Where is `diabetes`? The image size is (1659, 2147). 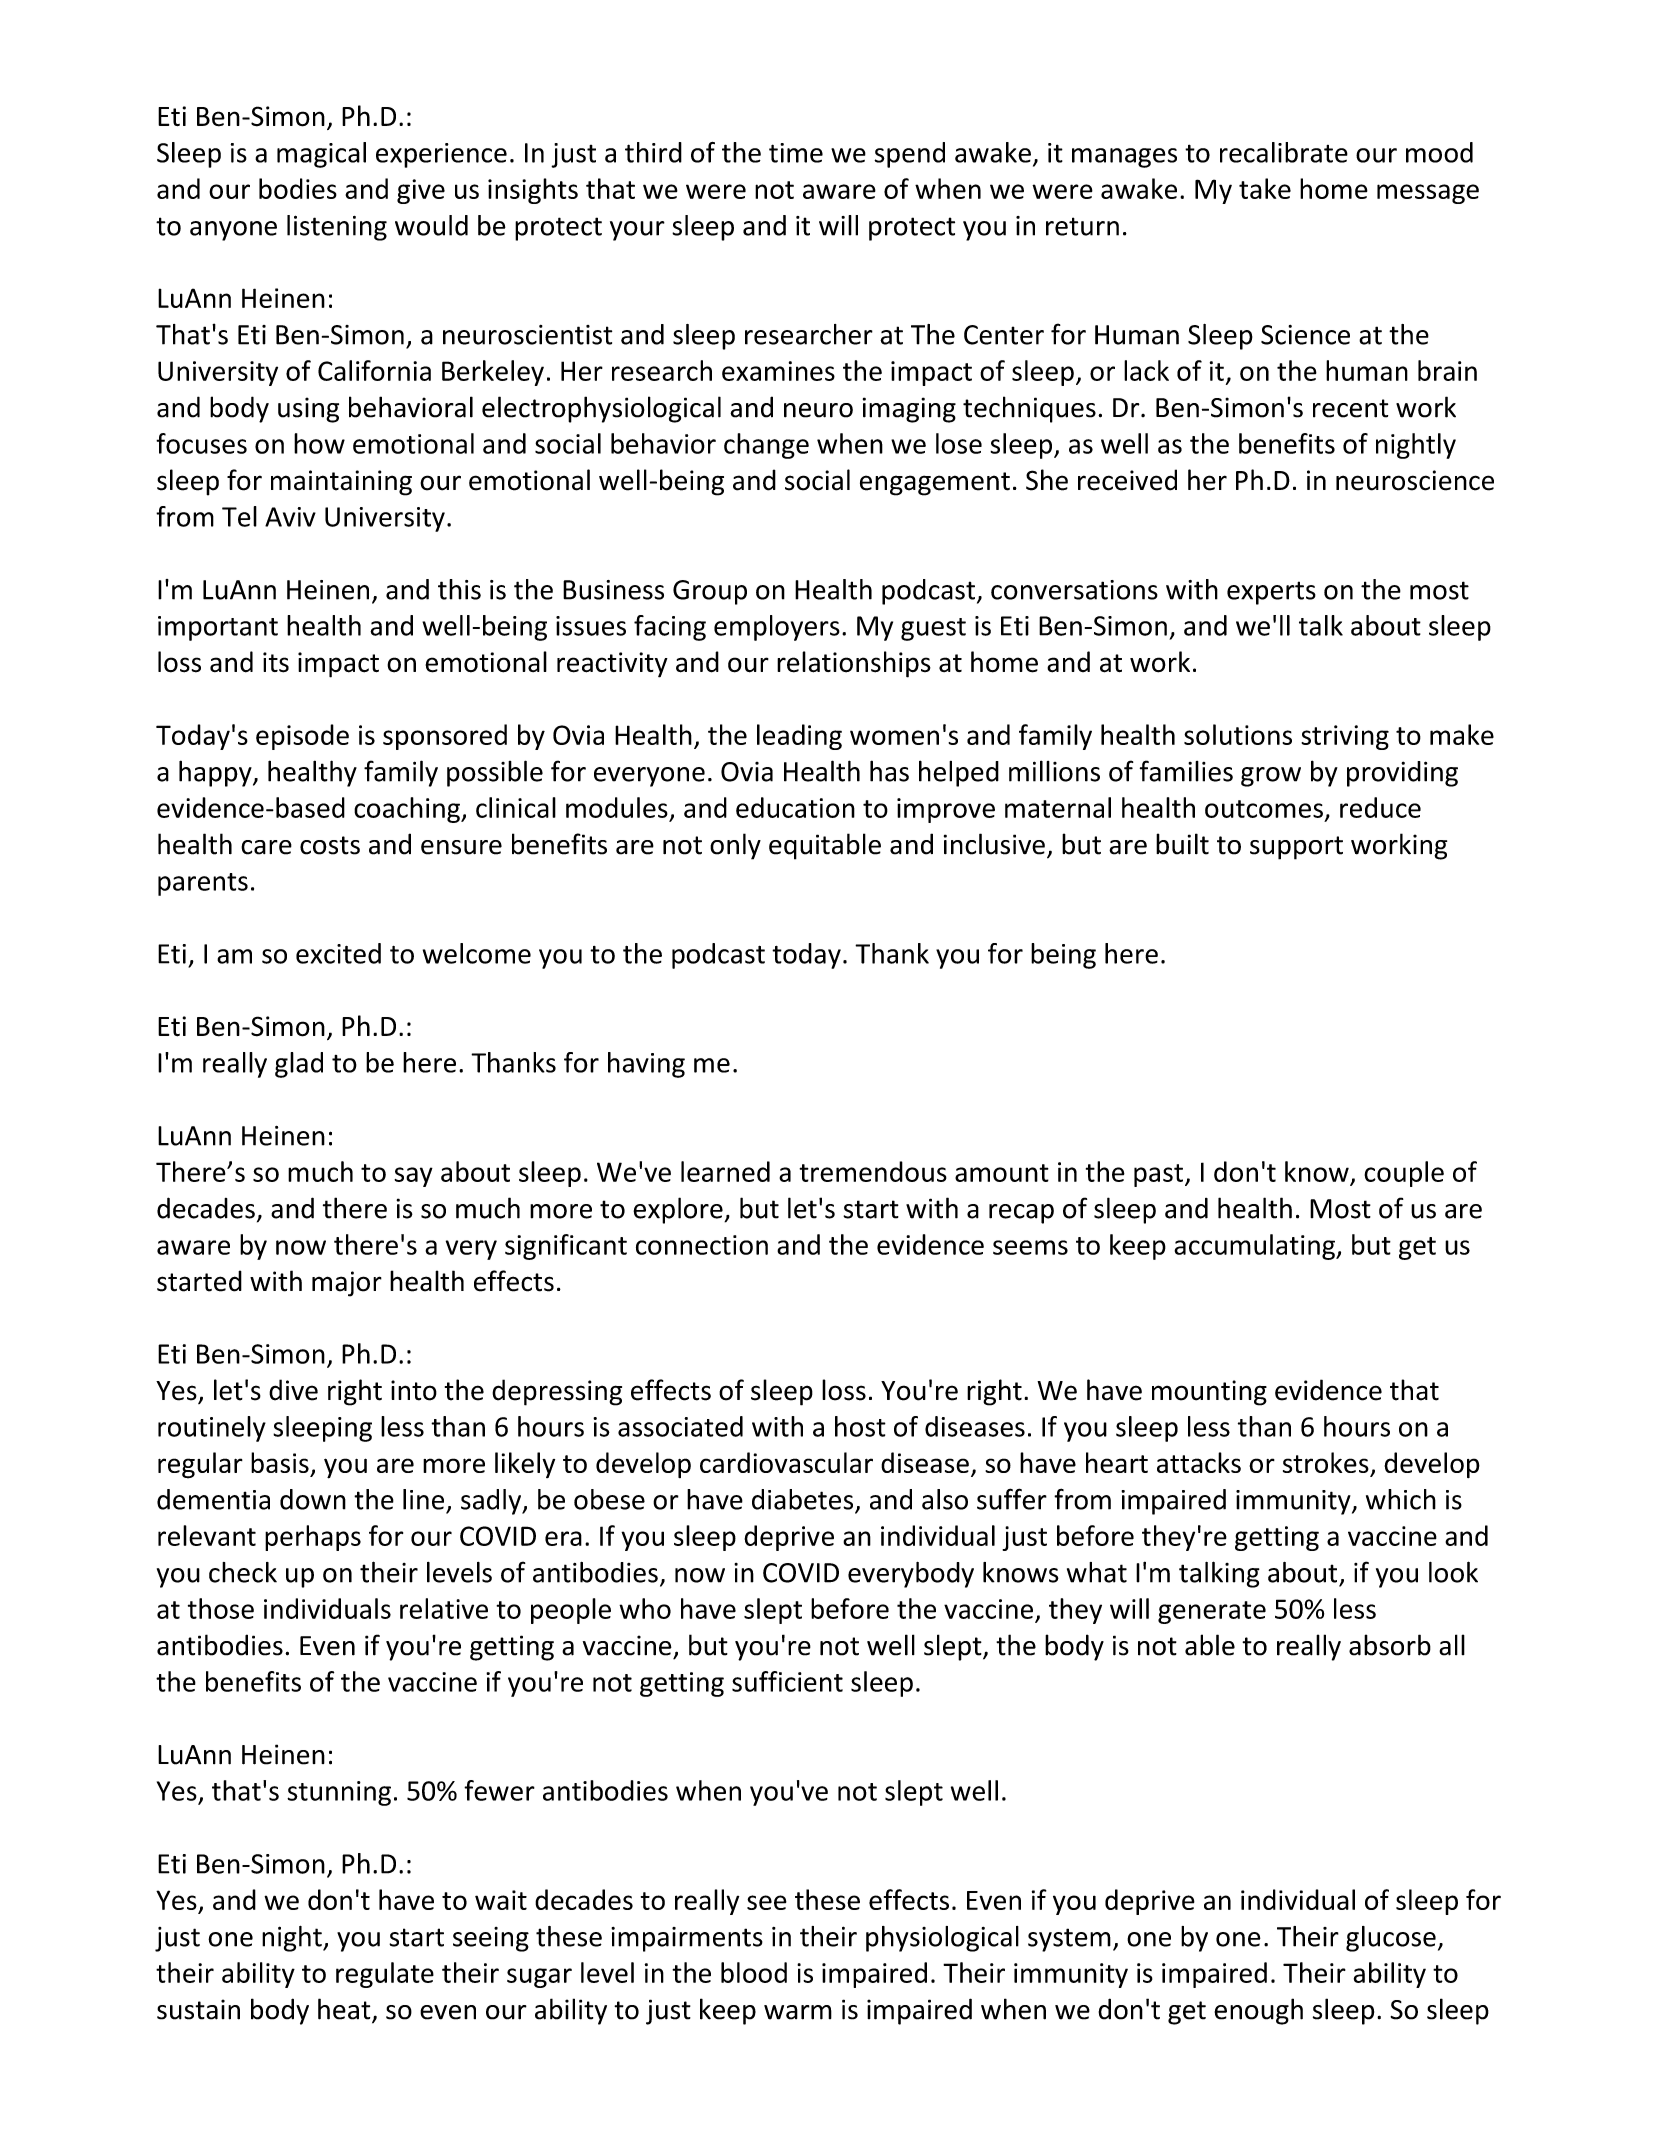 diabetes is located at coordinates (804, 1500).
